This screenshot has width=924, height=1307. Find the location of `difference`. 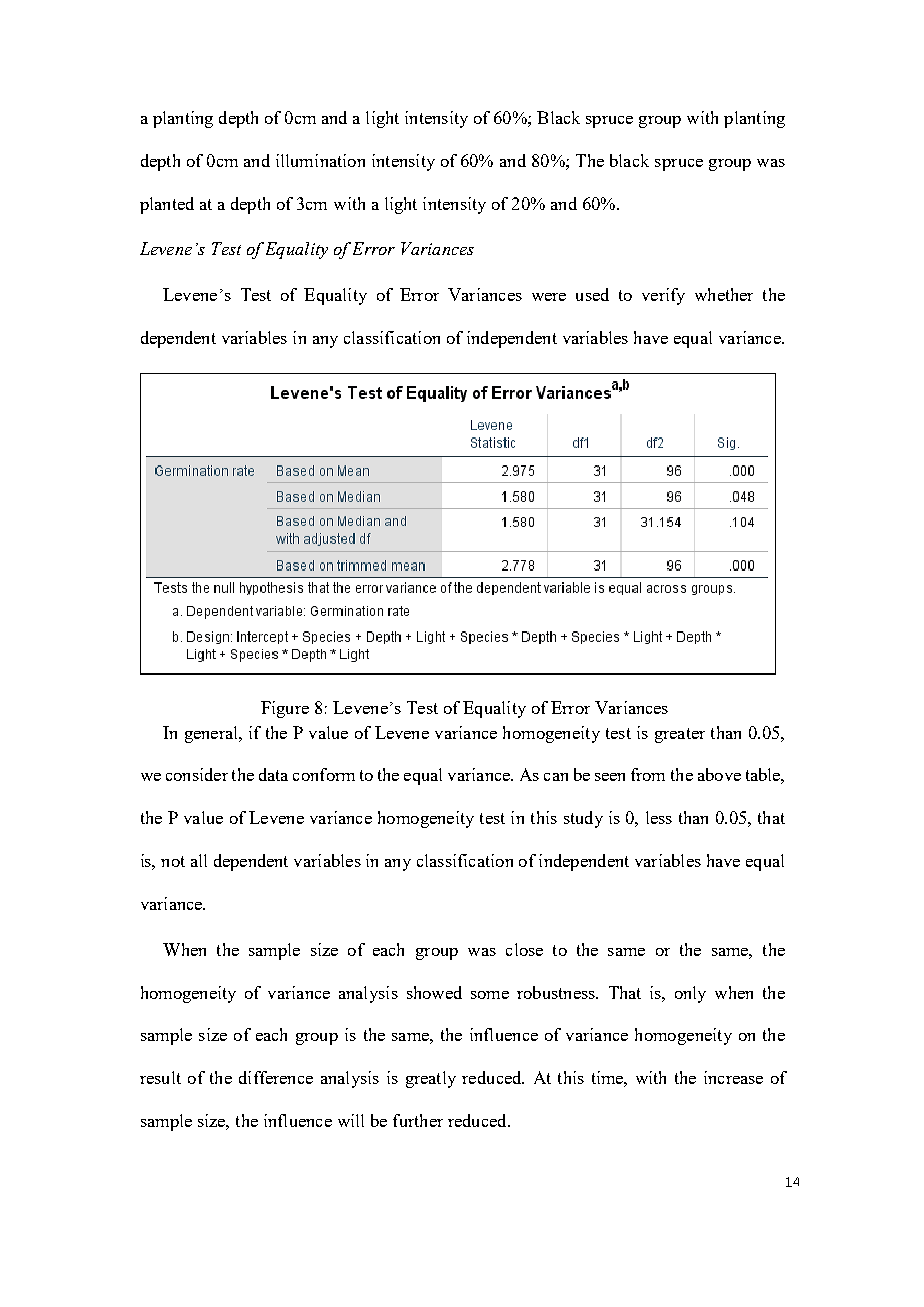

difference is located at coordinates (276, 1077).
